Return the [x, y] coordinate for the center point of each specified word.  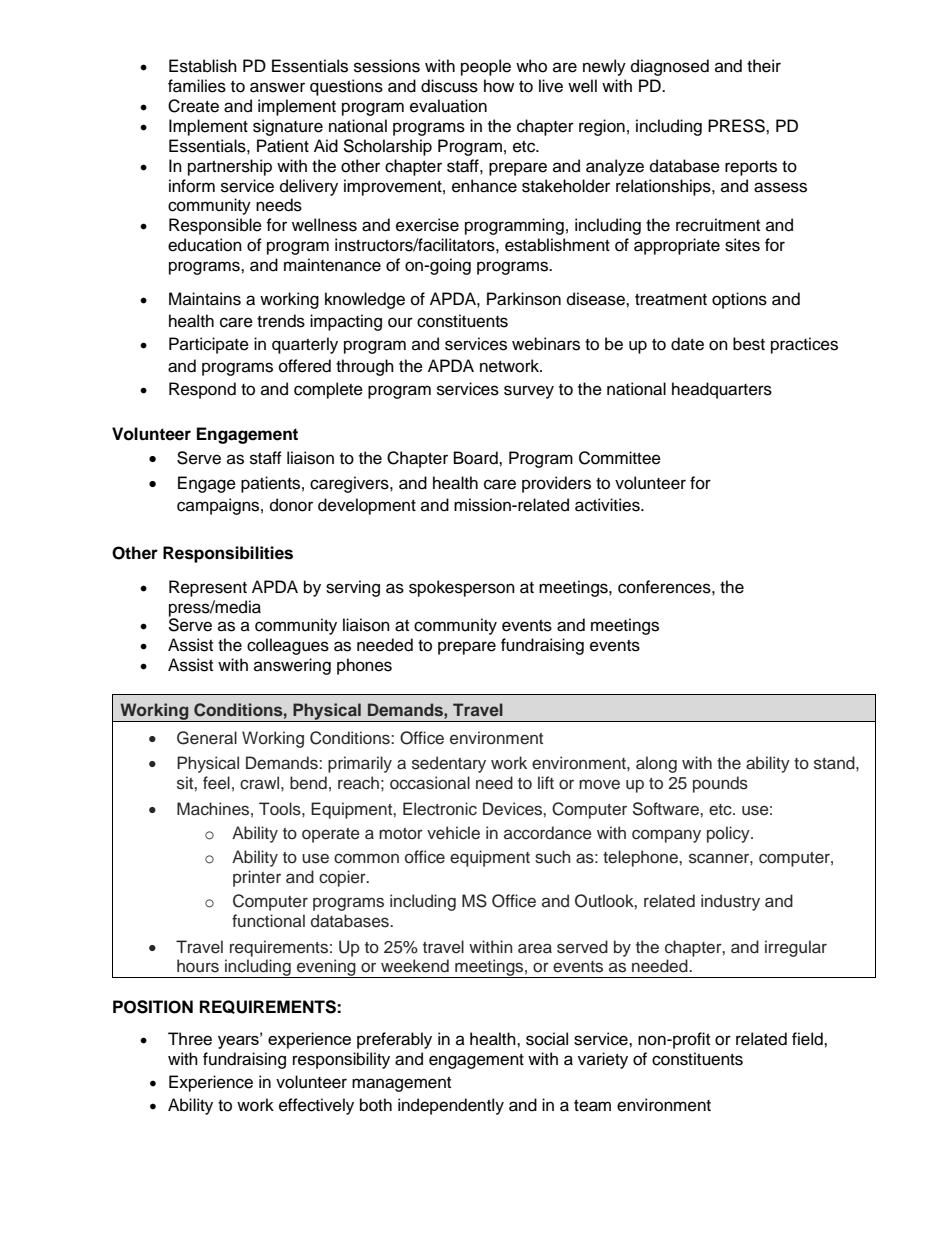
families [197, 86]
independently [451, 1106]
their [764, 66]
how [499, 86]
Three [190, 1039]
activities [608, 505]
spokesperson [462, 588]
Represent [208, 588]
